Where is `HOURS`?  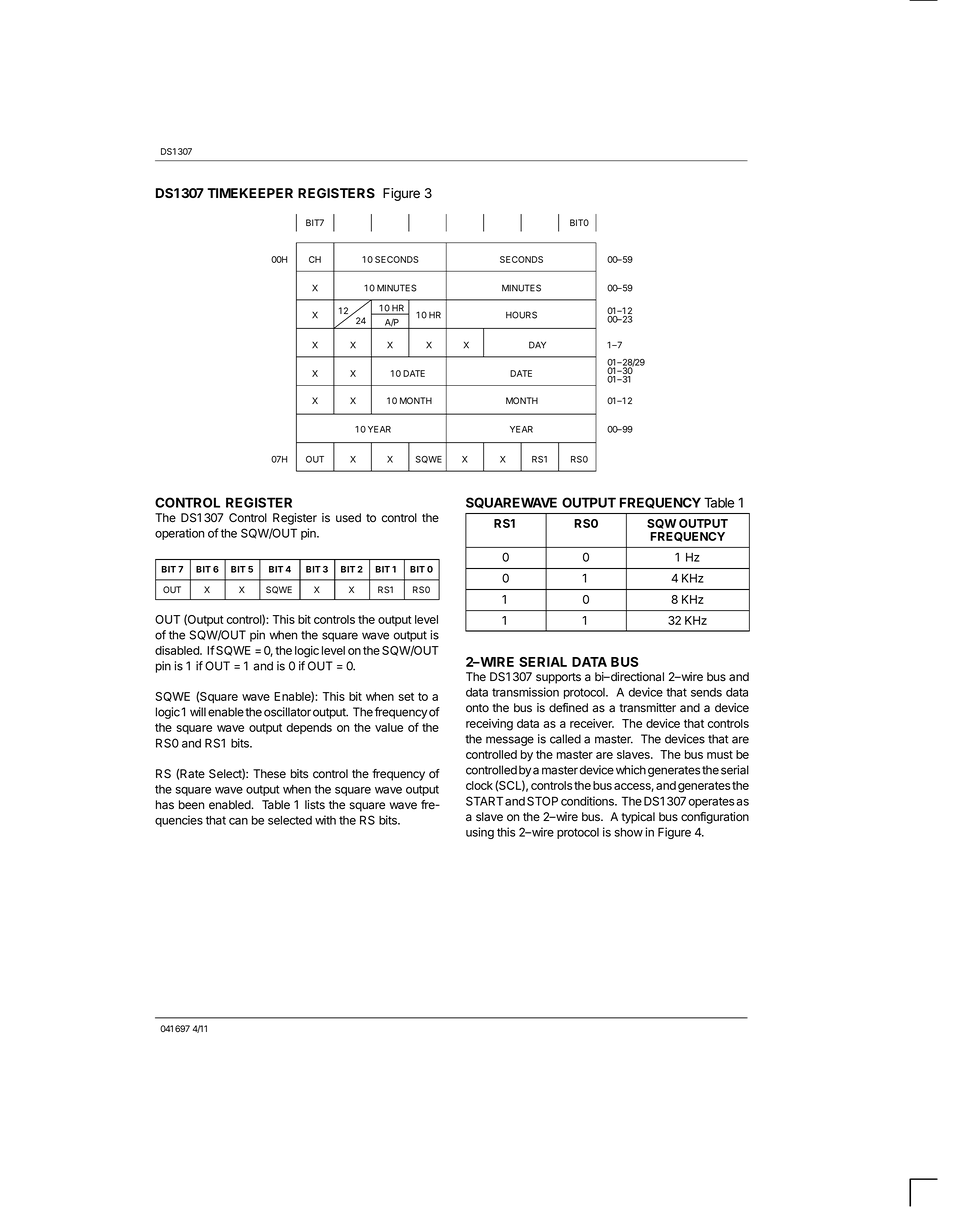 HOURS is located at coordinates (521, 315).
